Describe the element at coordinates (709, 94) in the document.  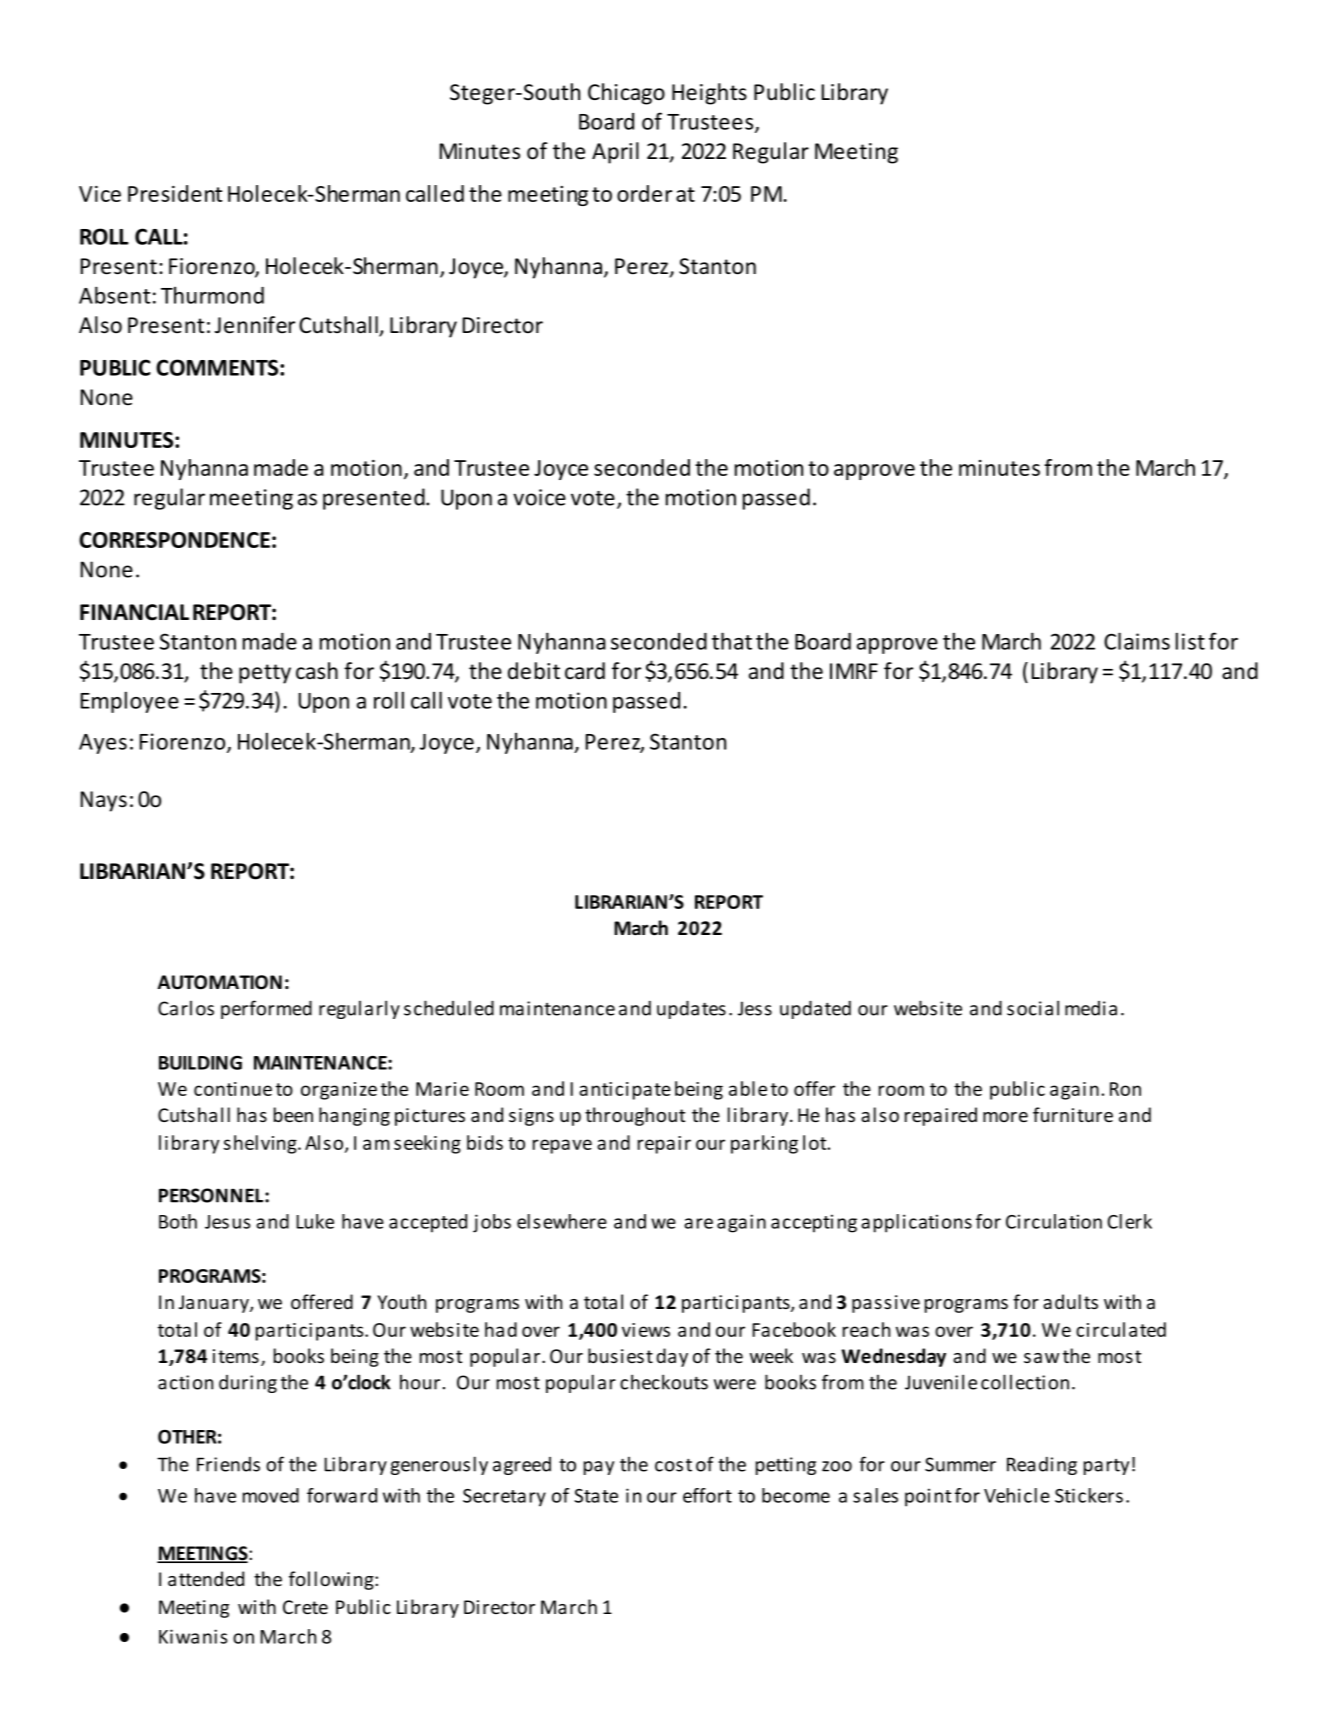
I see `Heights` at that location.
